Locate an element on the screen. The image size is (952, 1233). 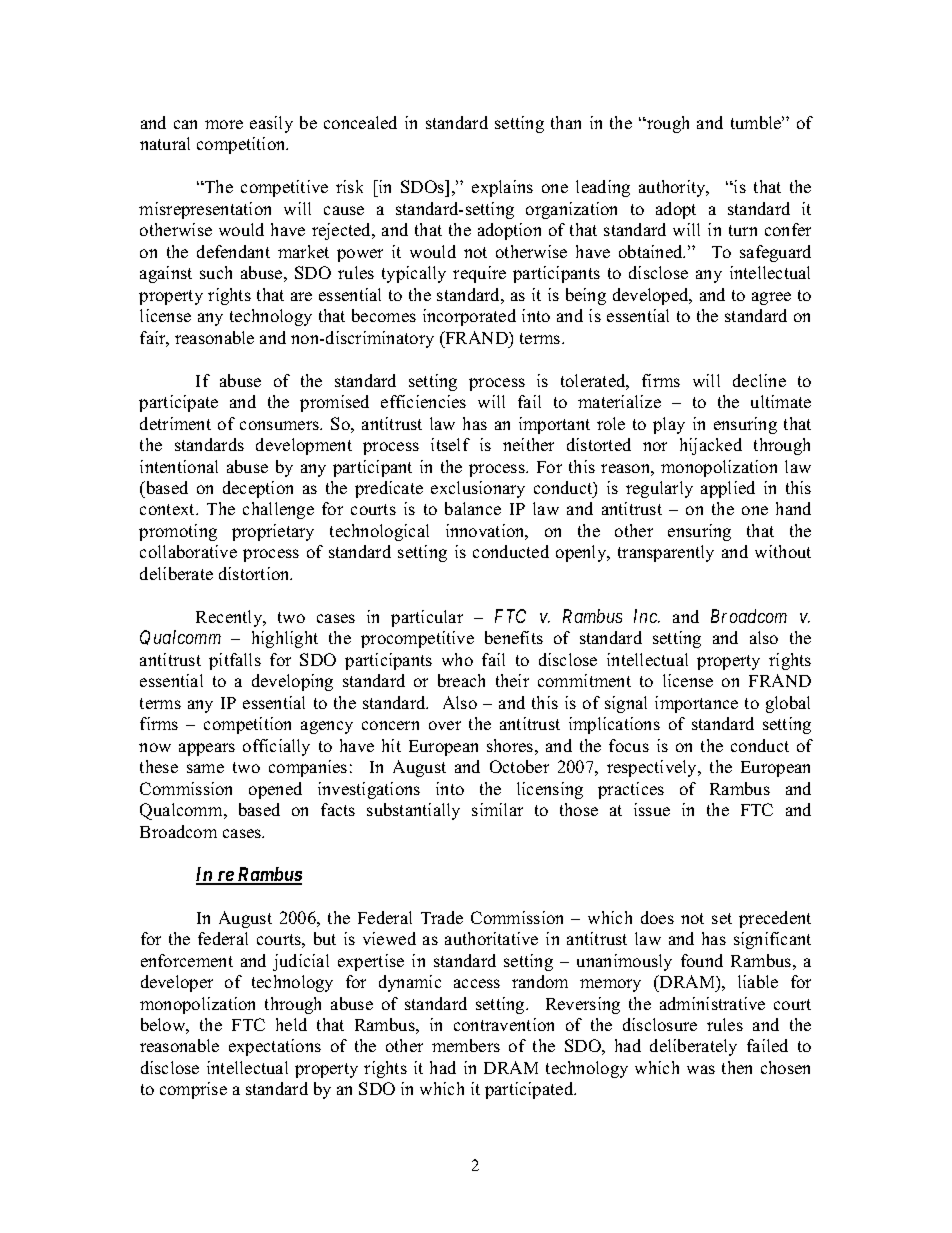
authority is located at coordinates (673, 188).
